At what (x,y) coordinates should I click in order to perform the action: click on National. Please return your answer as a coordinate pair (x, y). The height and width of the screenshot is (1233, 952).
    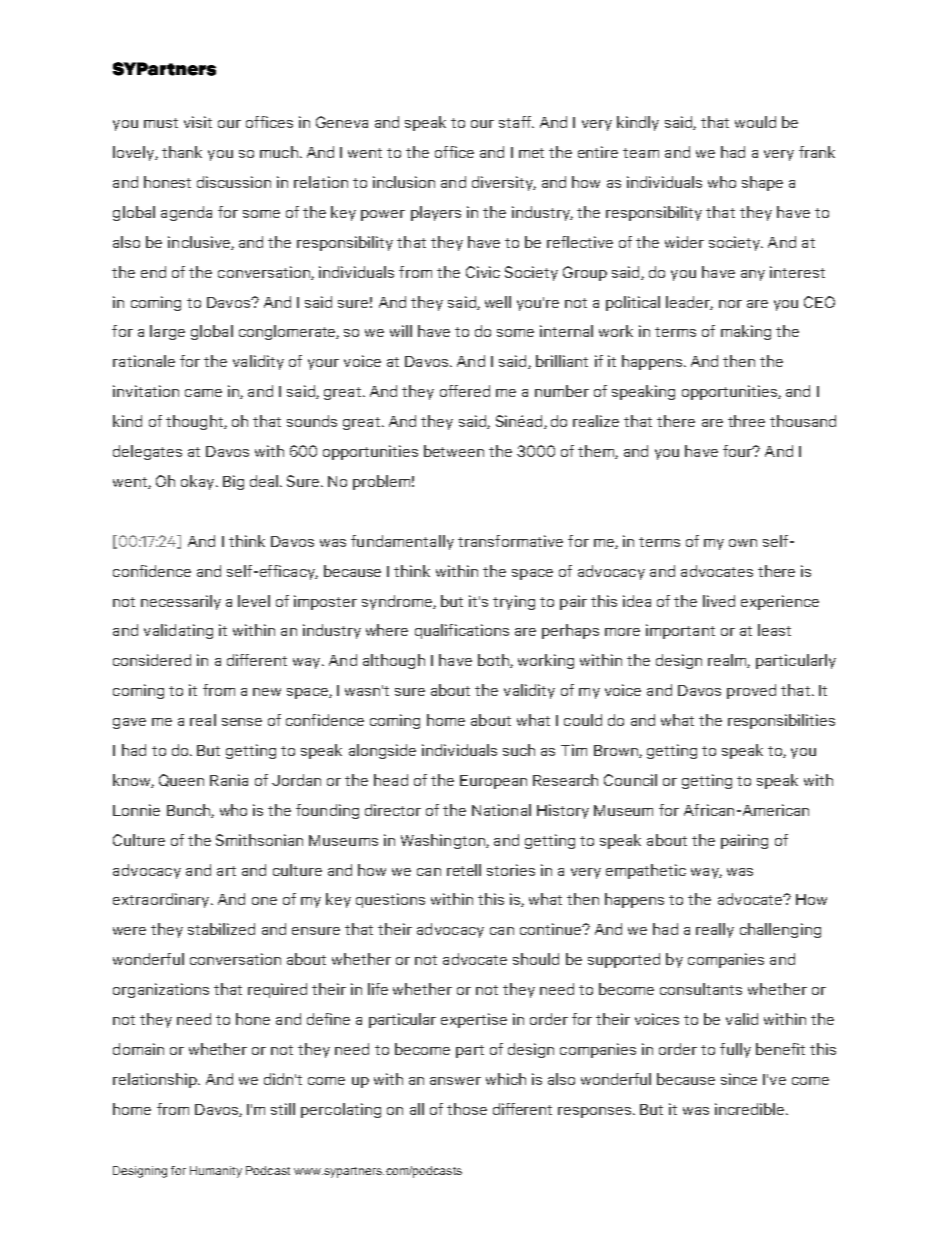
    Looking at the image, I should click on (501, 810).
